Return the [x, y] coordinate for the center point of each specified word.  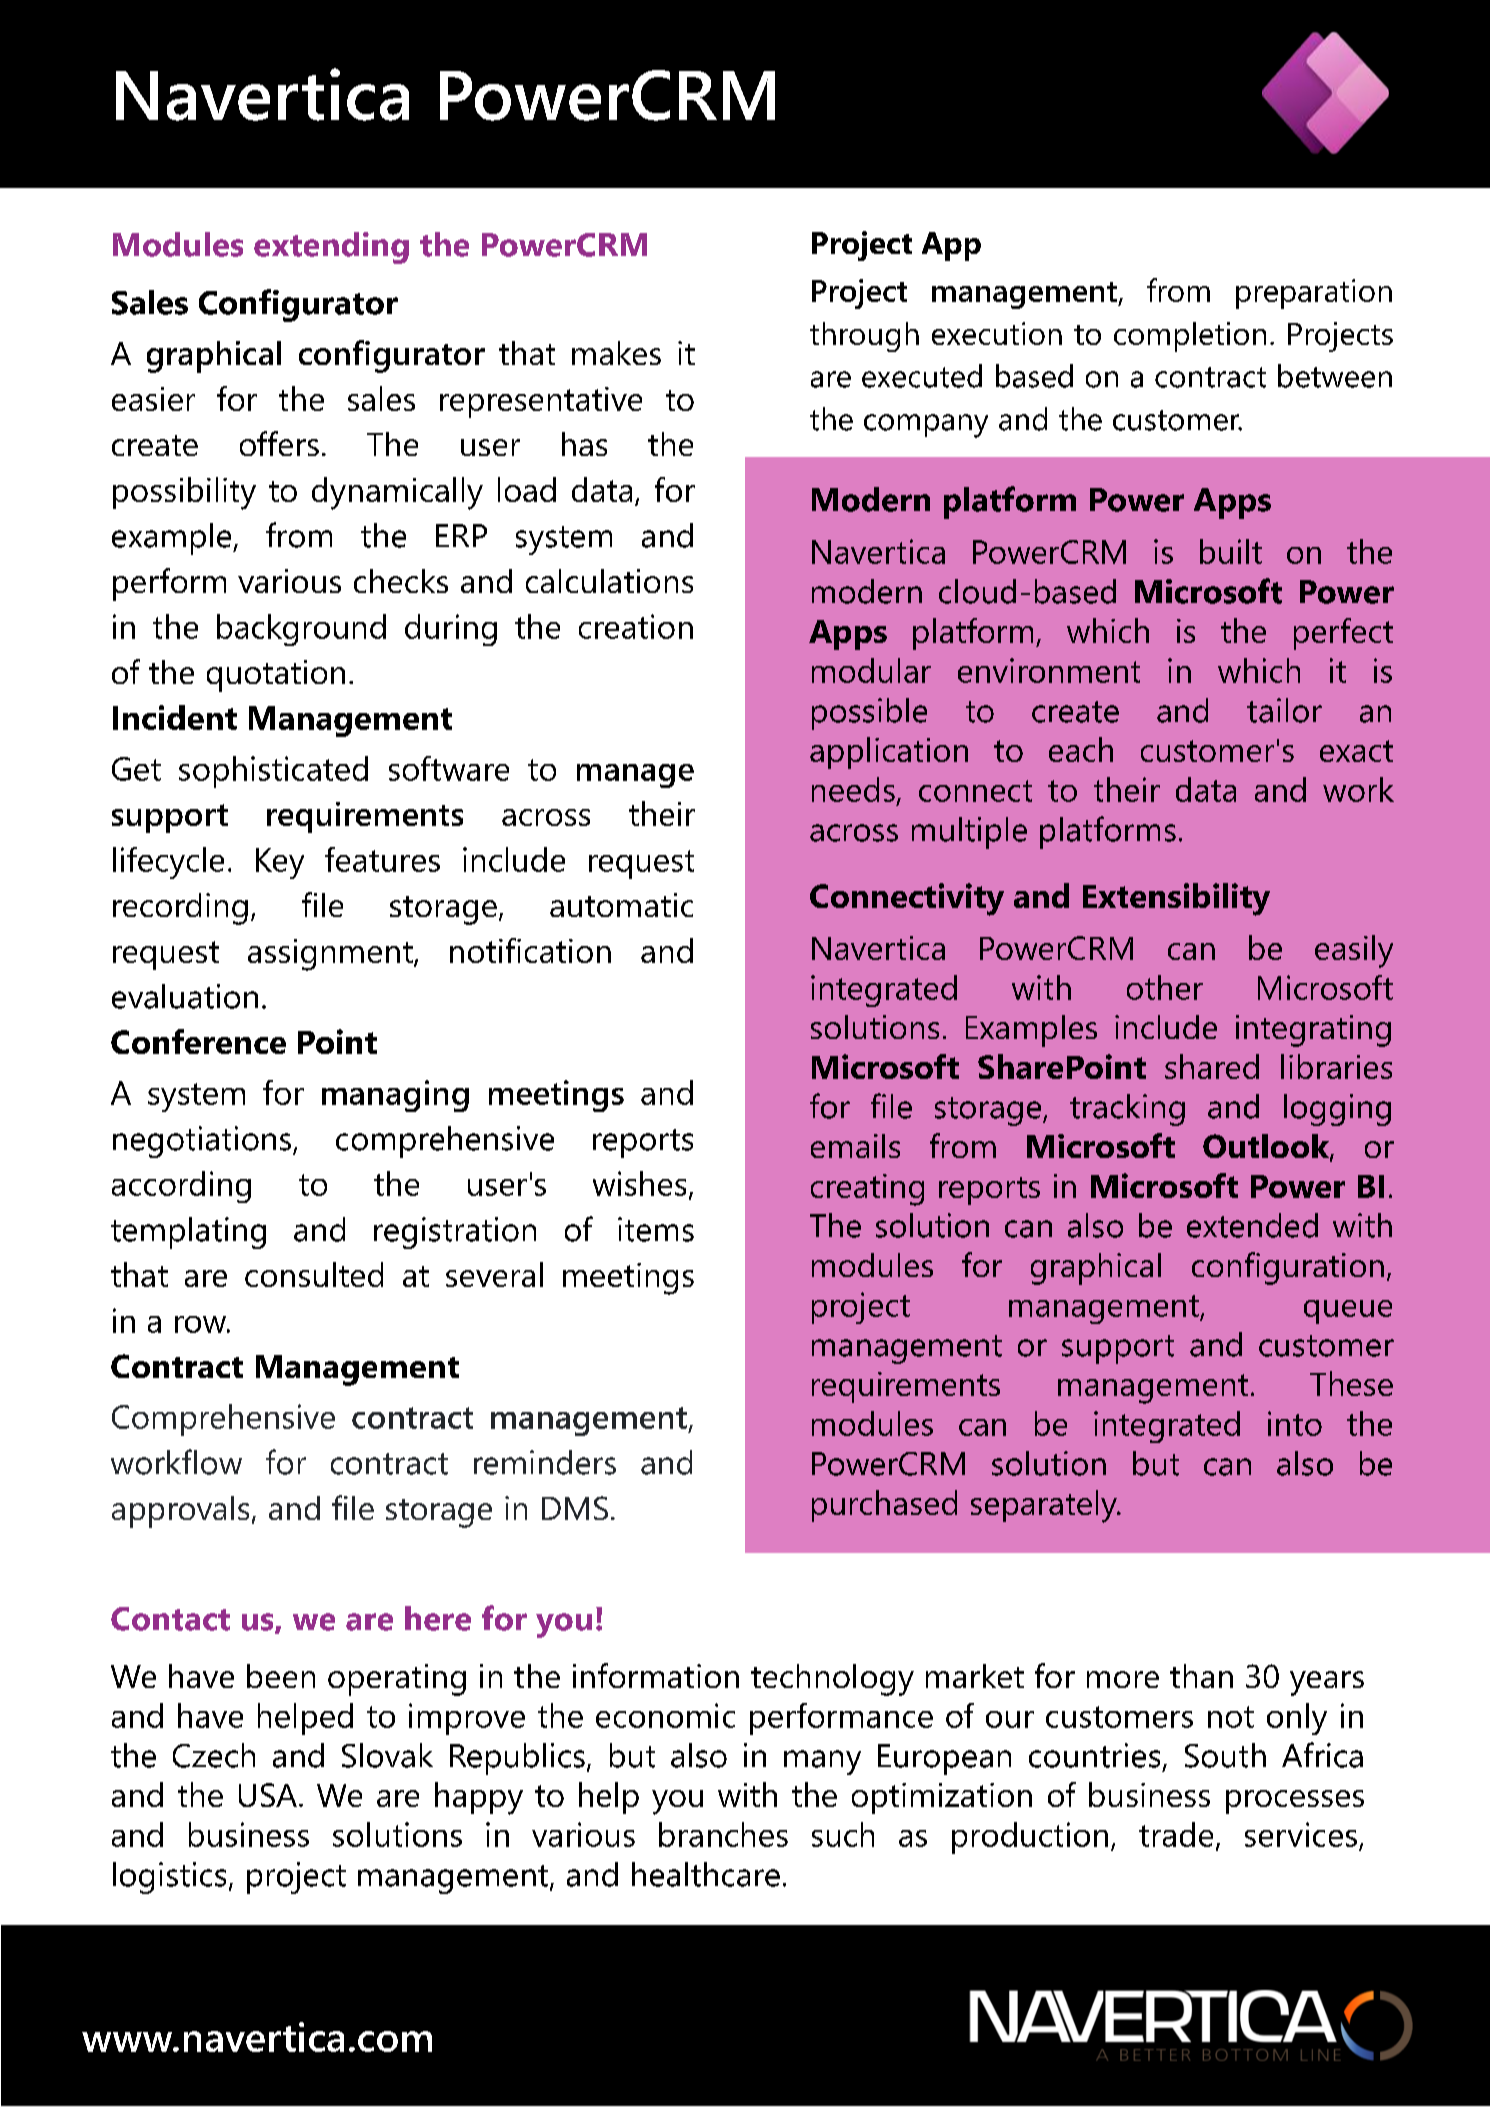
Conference [198, 1041]
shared [1212, 1066]
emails [855, 1146]
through [864, 337]
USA [269, 1795]
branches [723, 1834]
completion [1190, 337]
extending [331, 248]
